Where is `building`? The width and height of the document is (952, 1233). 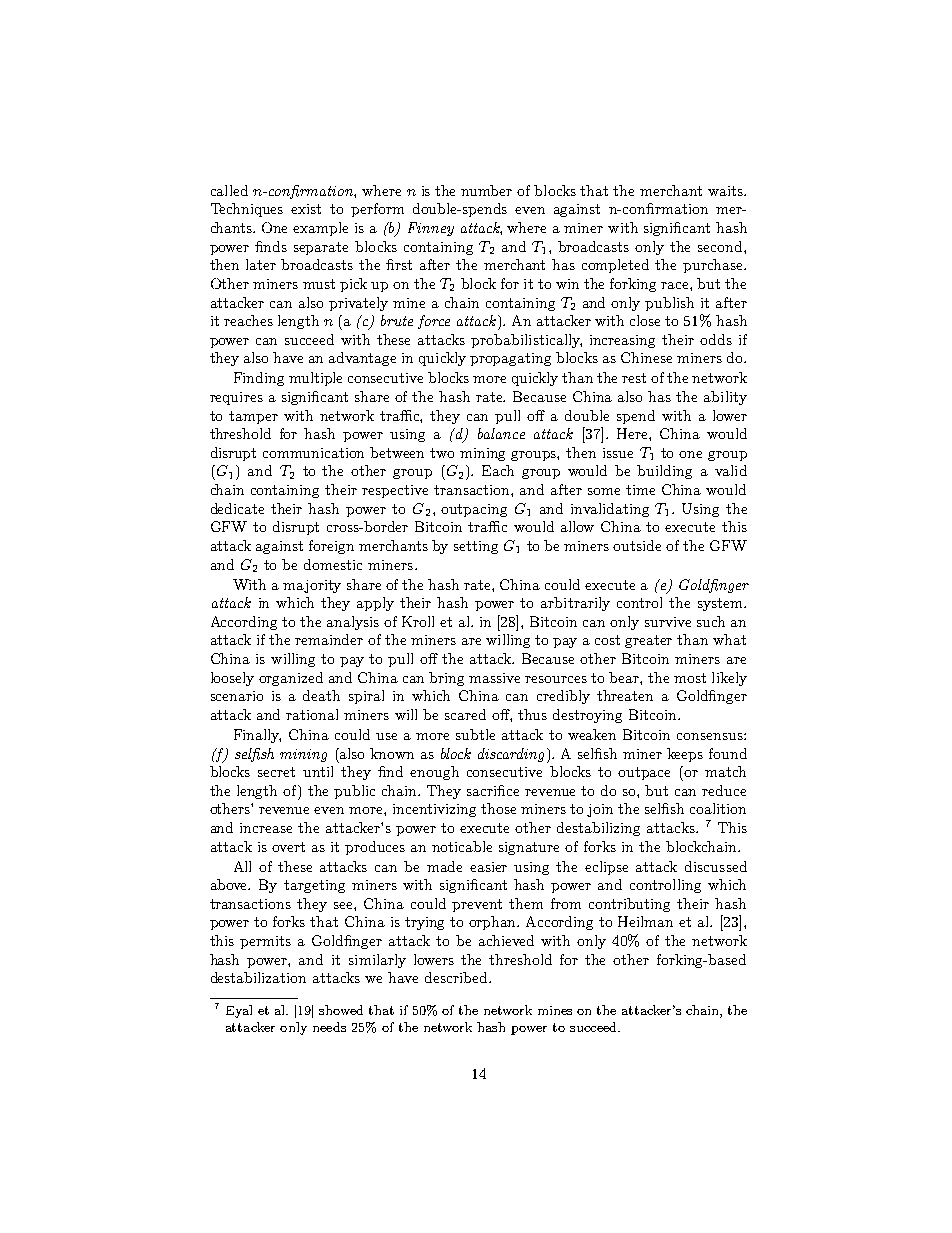
building is located at coordinates (664, 472).
